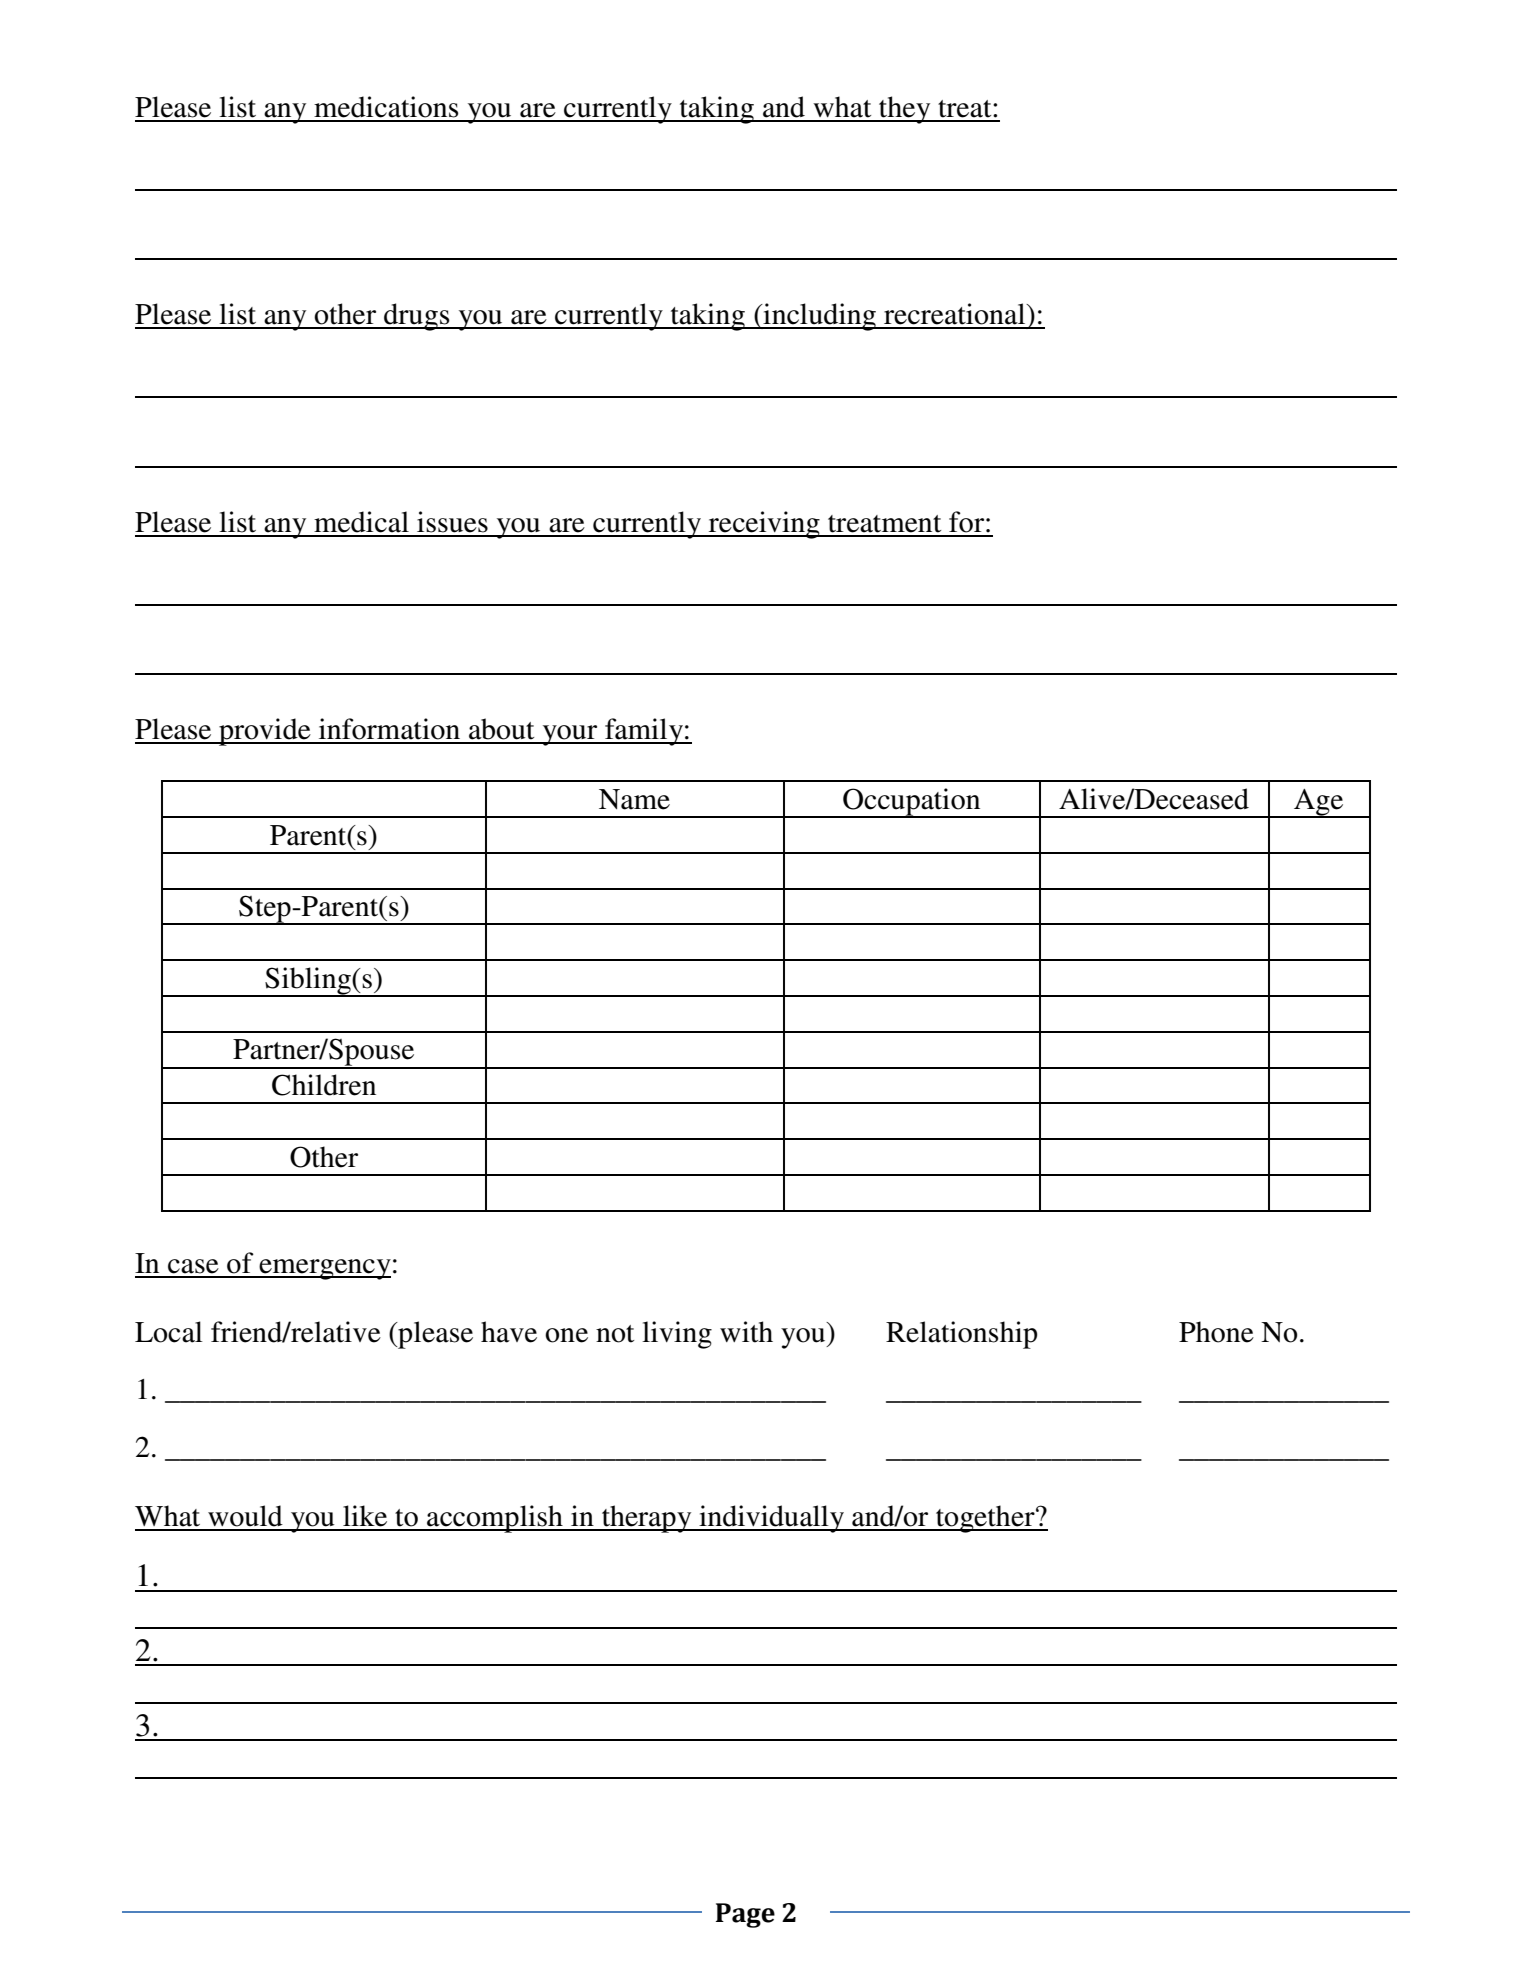 The width and height of the page is (1532, 1982). What do you see at coordinates (265, 732) in the page?
I see `provide` at bounding box center [265, 732].
